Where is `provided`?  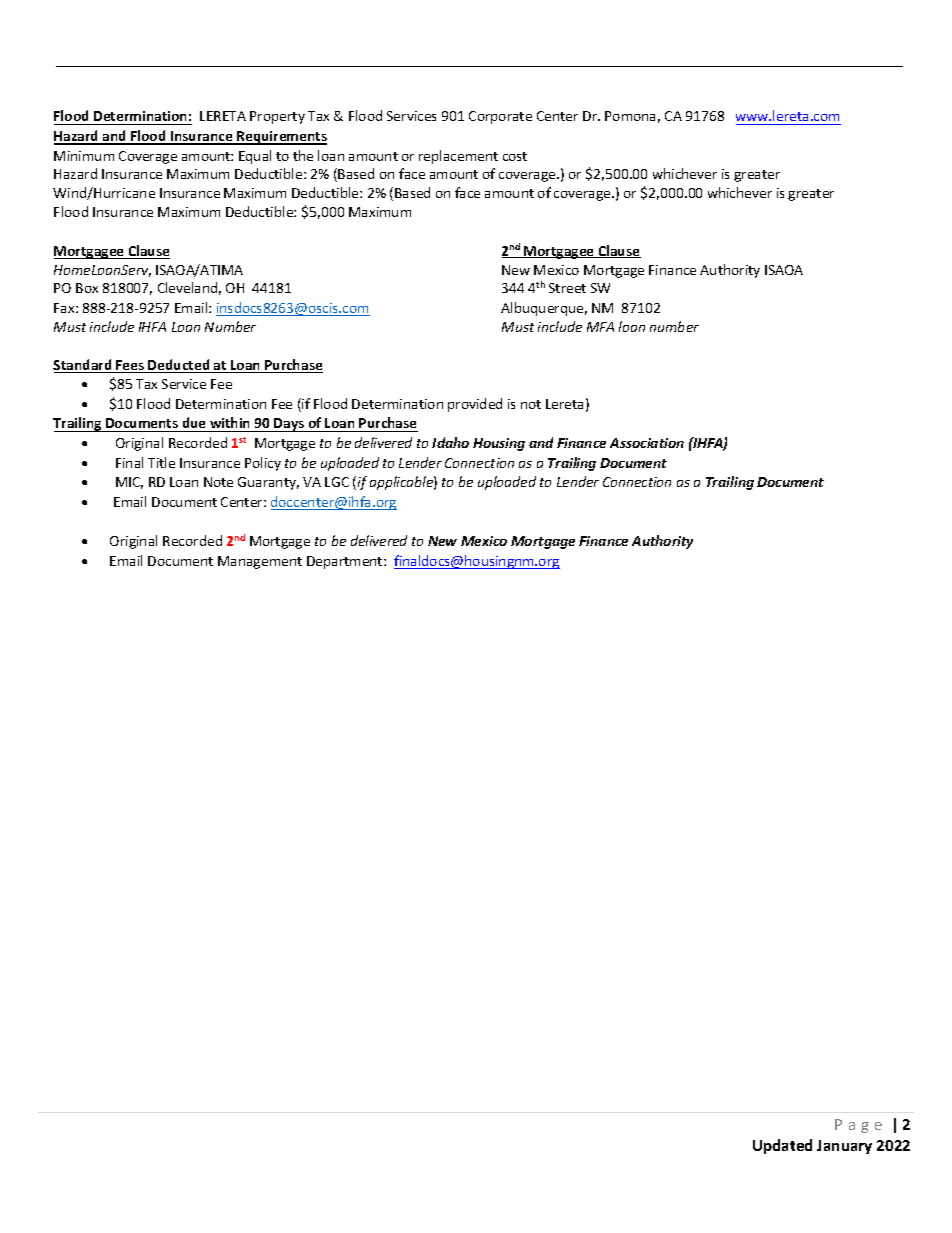 provided is located at coordinates (475, 405).
